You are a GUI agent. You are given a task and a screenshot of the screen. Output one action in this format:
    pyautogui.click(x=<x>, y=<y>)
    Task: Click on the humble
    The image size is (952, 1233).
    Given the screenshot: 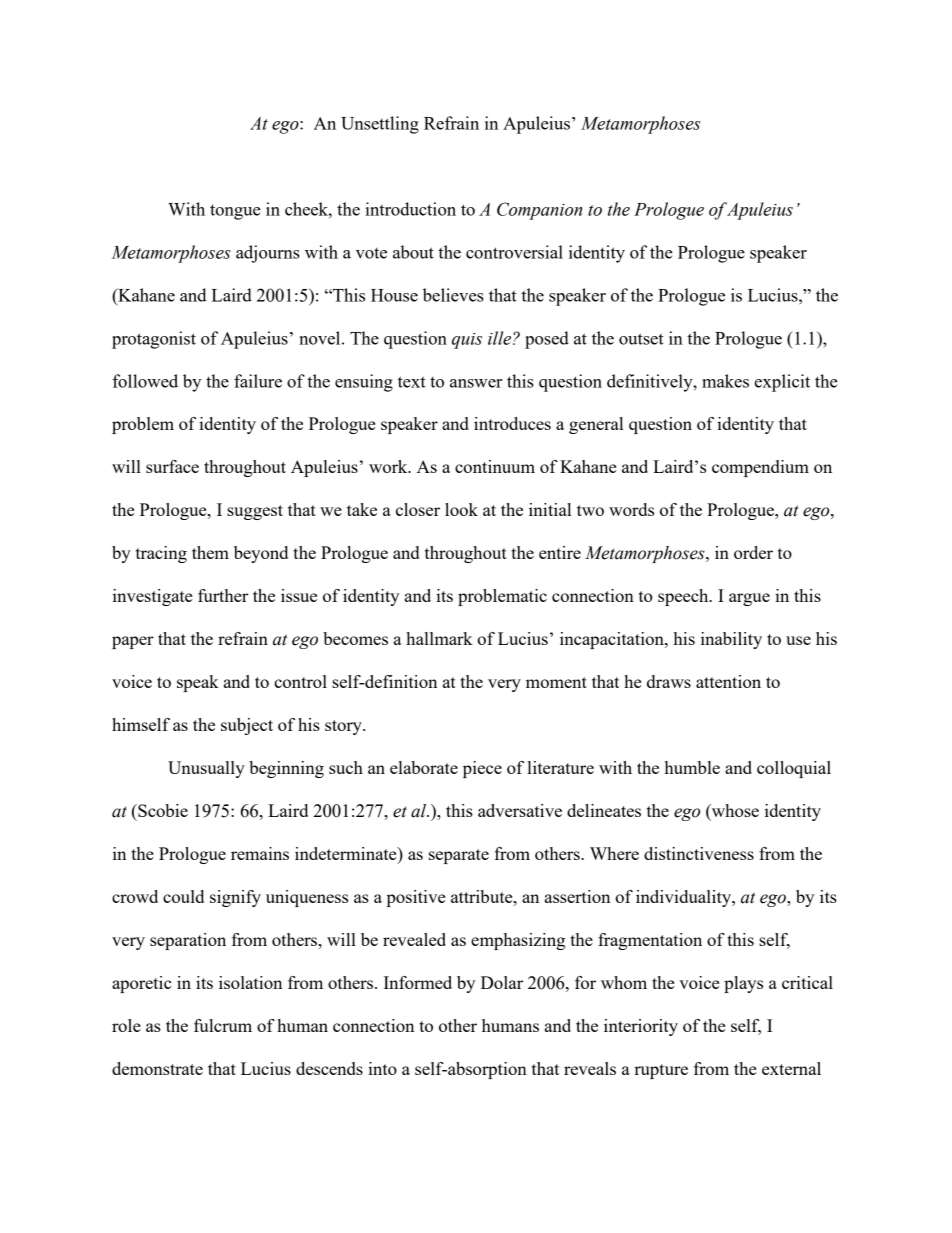 What is the action you would take?
    pyautogui.click(x=692, y=767)
